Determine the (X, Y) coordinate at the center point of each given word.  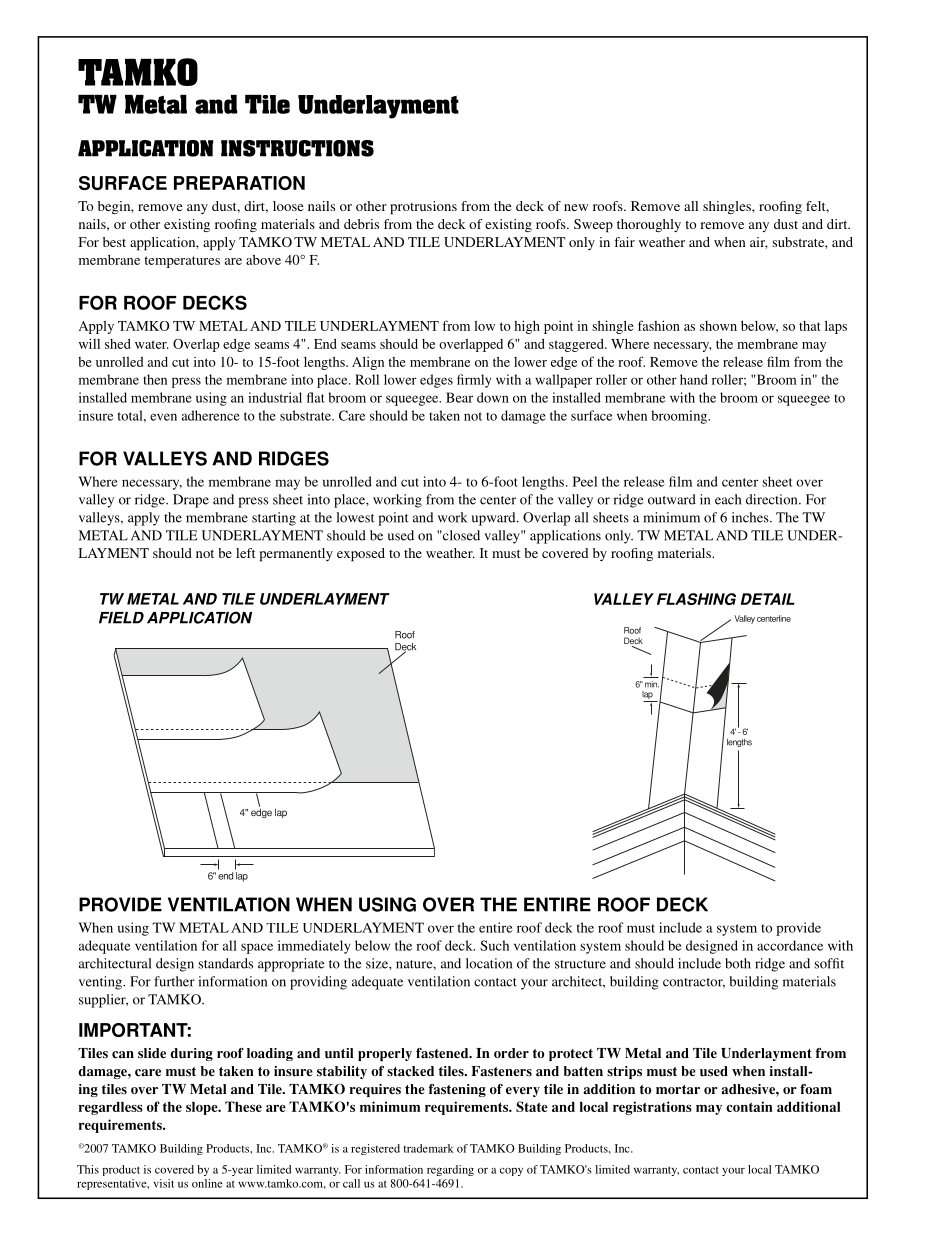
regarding (450, 1170)
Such (494, 945)
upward (495, 519)
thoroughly (649, 225)
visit (163, 1183)
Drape (191, 501)
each (728, 499)
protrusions (423, 208)
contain (749, 1106)
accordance (790, 945)
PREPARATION (239, 183)
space (257, 948)
